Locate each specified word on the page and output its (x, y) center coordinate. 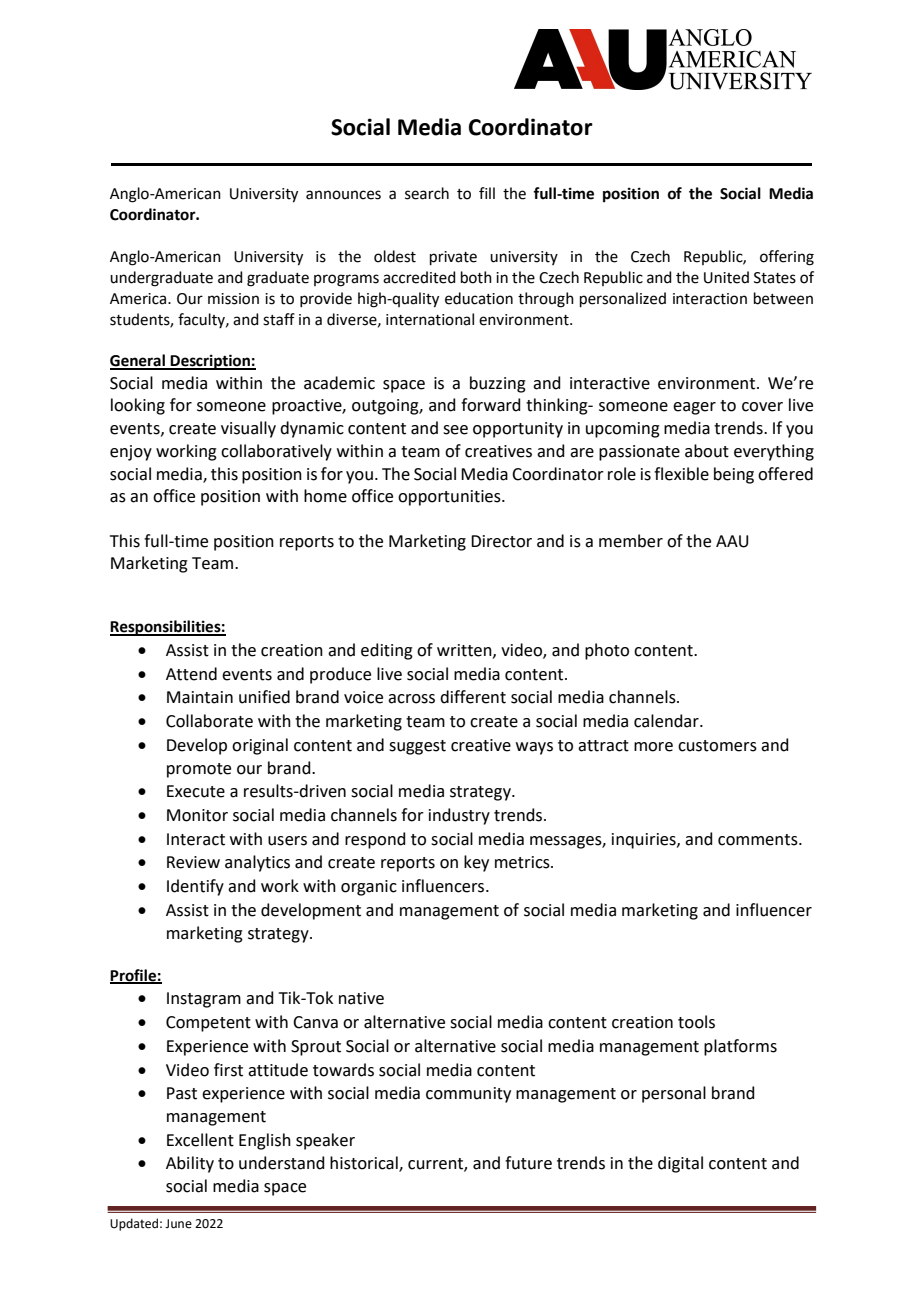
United (726, 277)
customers (717, 746)
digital (680, 1164)
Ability (190, 1164)
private (453, 258)
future (528, 1163)
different (473, 697)
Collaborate (209, 721)
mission (233, 299)
